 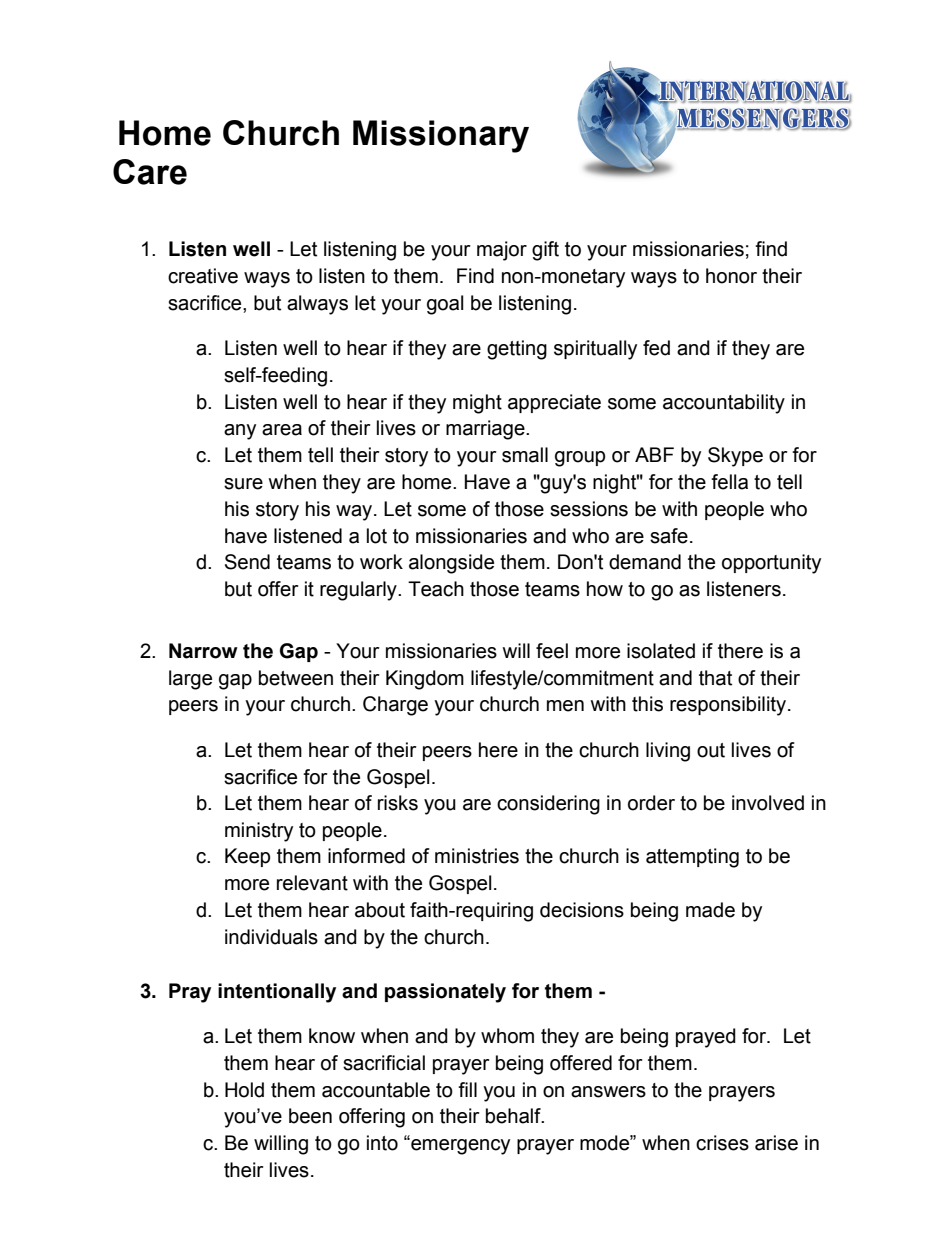 I want to click on honor, so click(x=731, y=276).
